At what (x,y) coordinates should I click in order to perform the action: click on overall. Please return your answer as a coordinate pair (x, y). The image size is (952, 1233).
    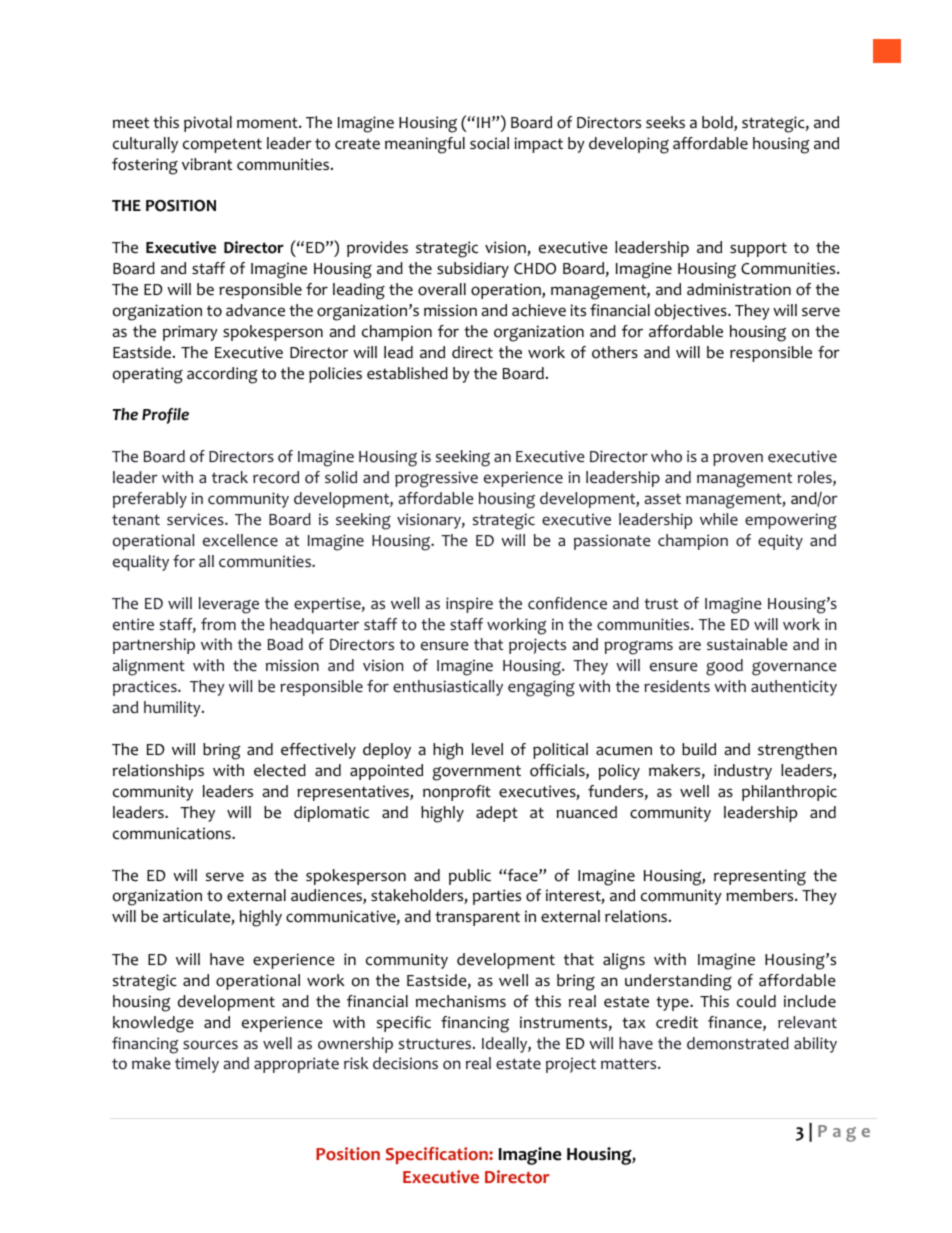
    Looking at the image, I should click on (442, 289).
